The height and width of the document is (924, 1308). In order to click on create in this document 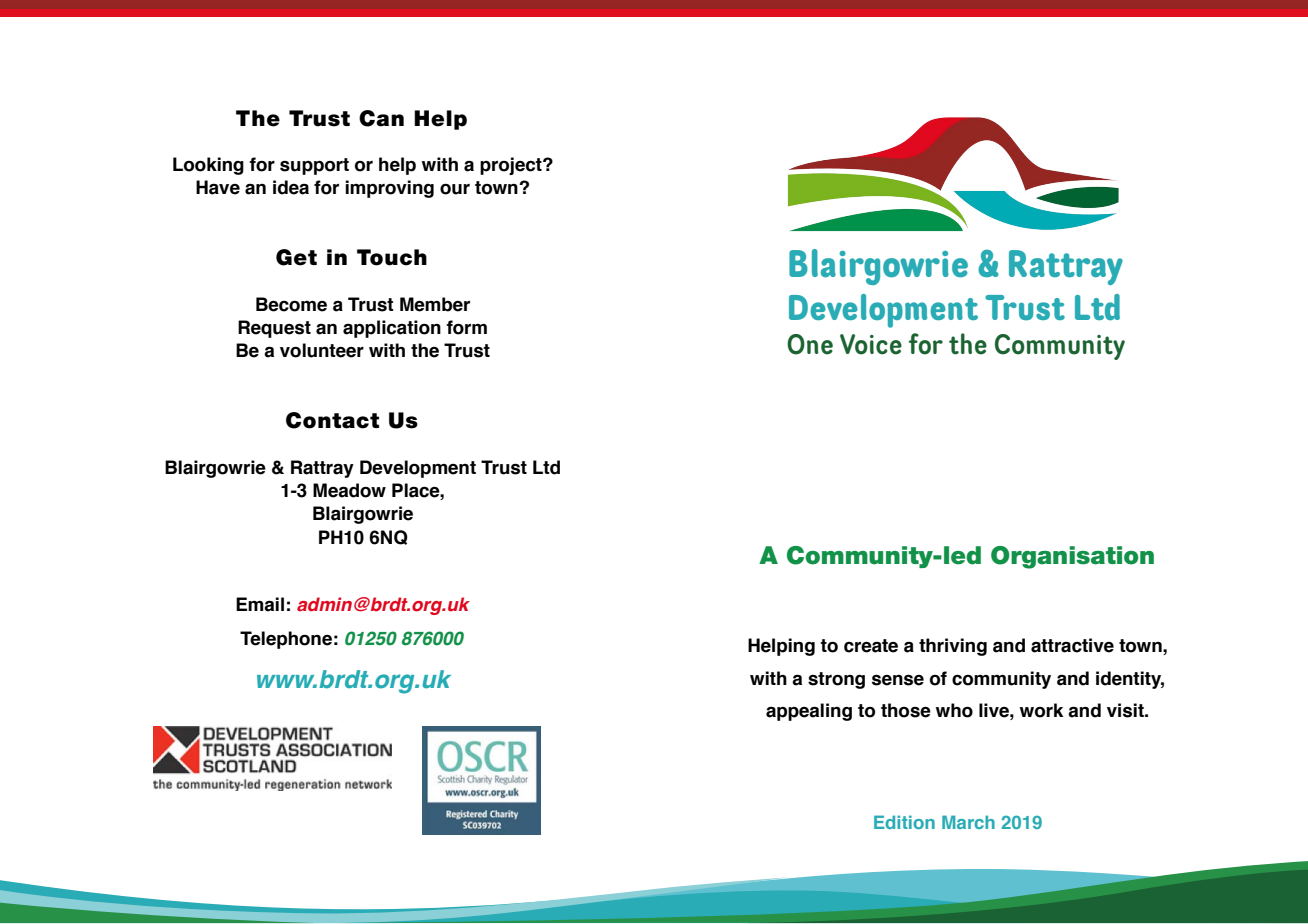, I will do `click(871, 646)`.
